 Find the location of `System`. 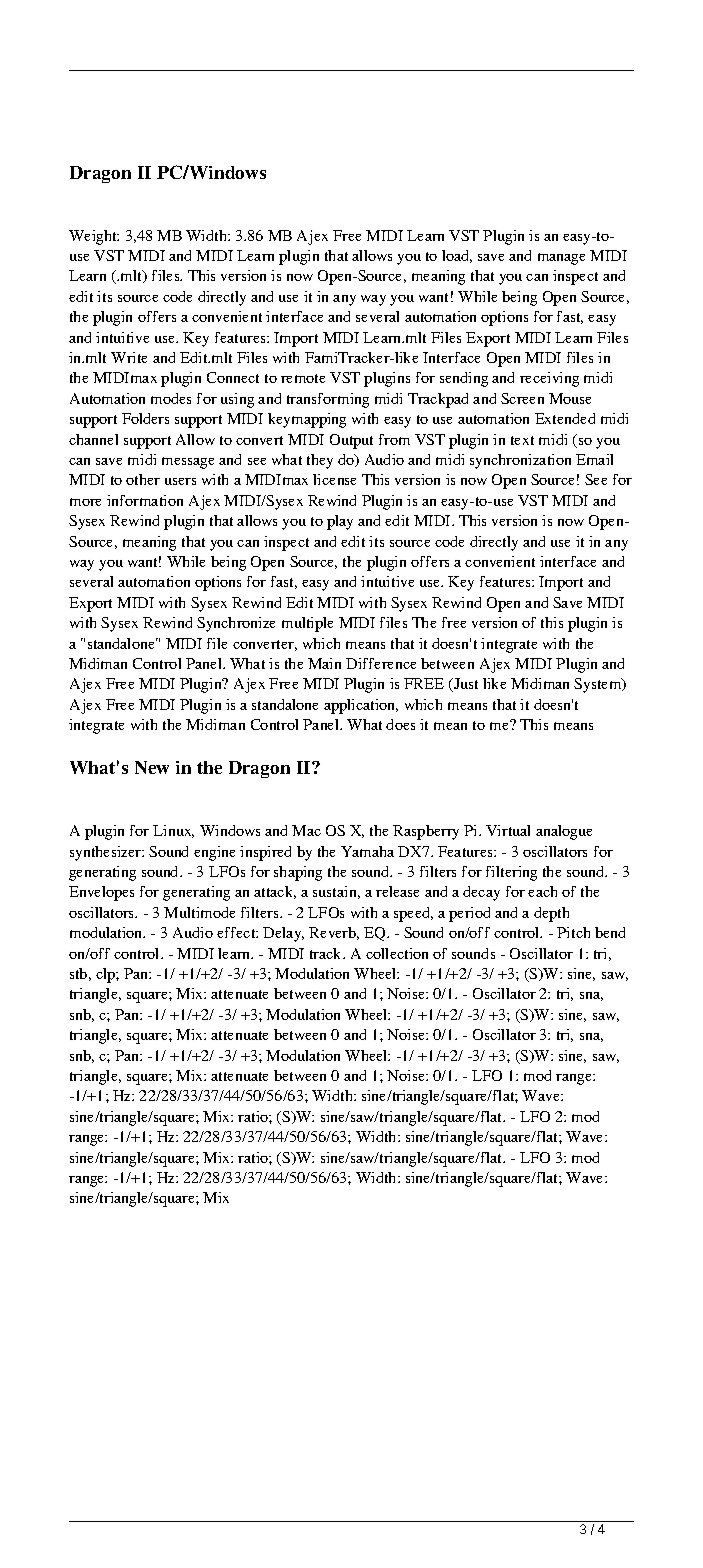

System is located at coordinates (599, 685).
